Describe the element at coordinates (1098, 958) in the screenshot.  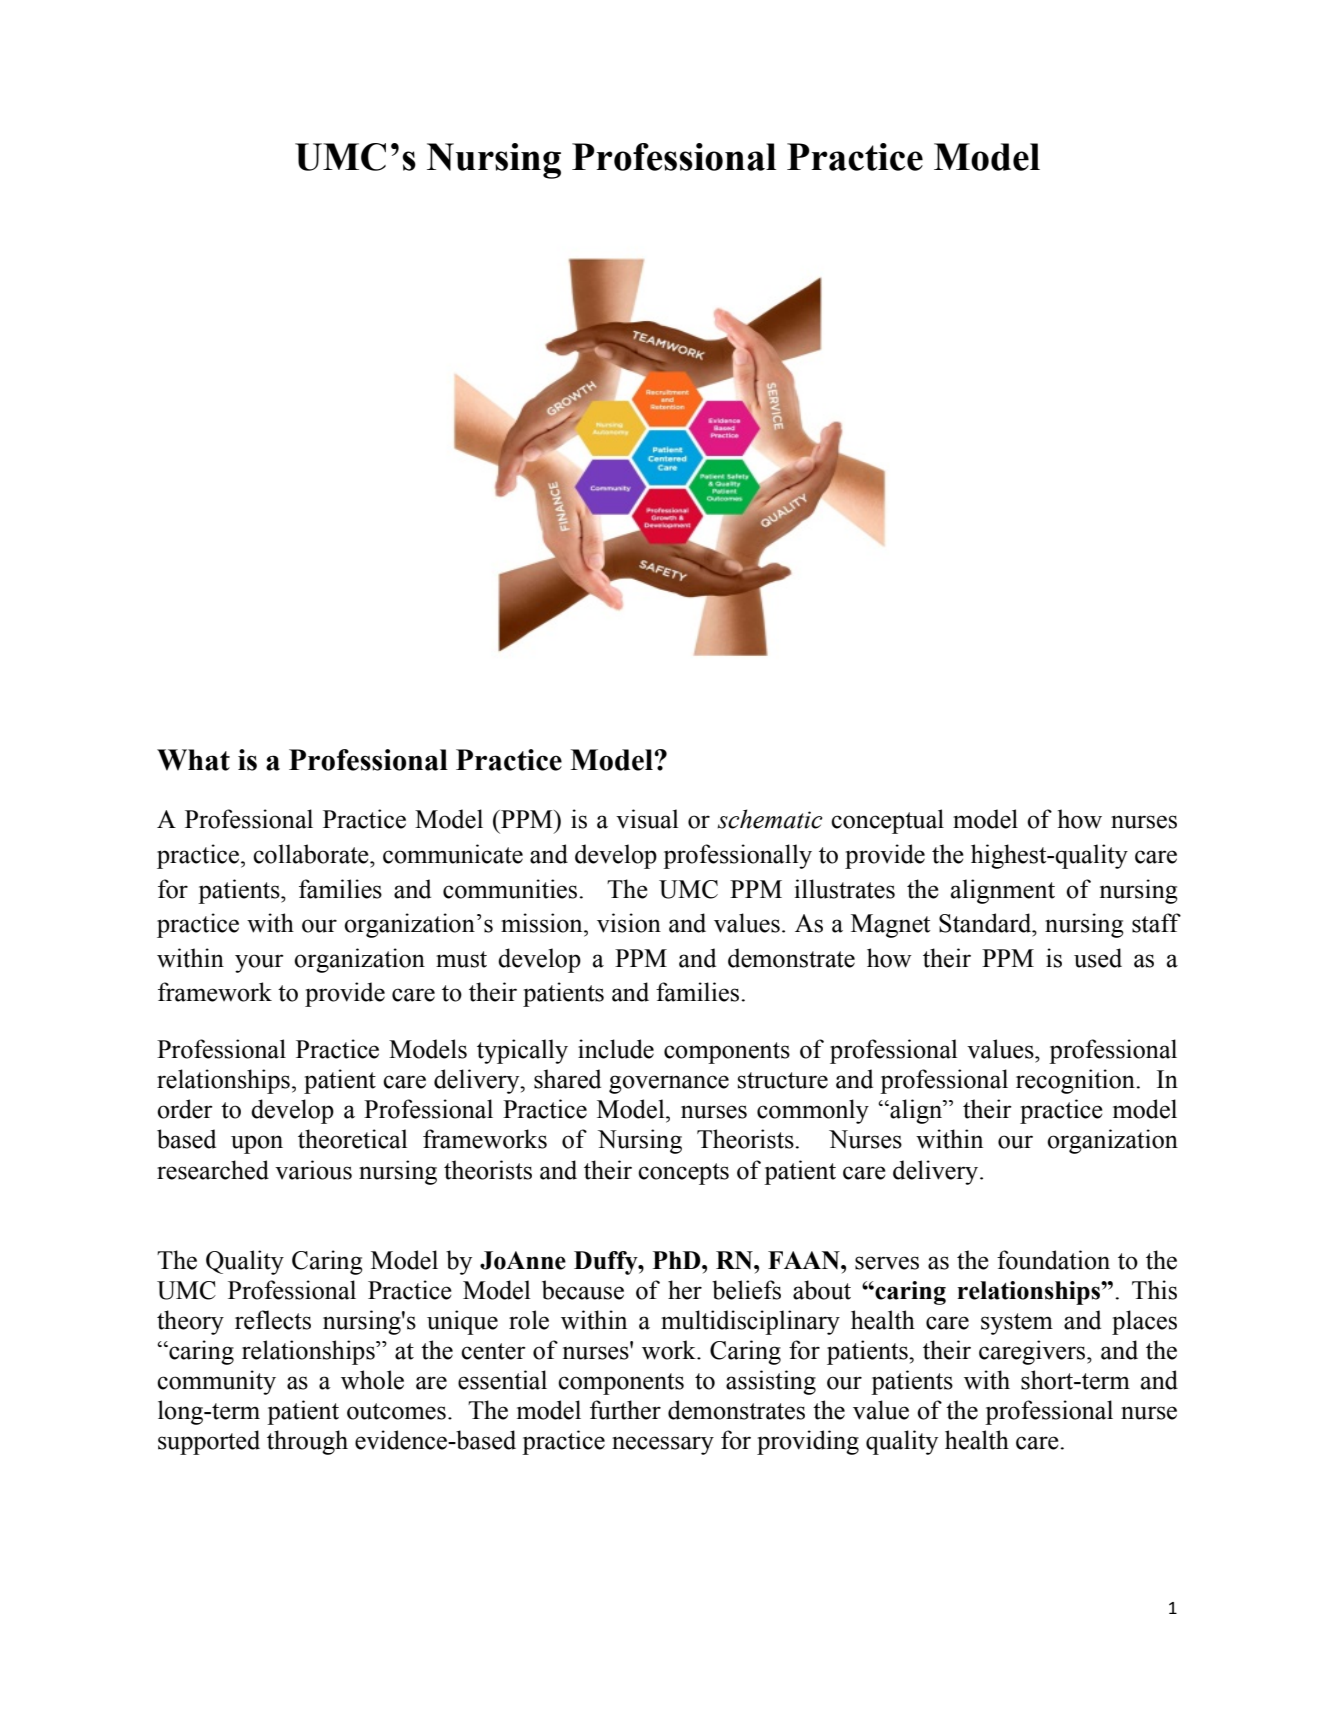
I see `used` at that location.
